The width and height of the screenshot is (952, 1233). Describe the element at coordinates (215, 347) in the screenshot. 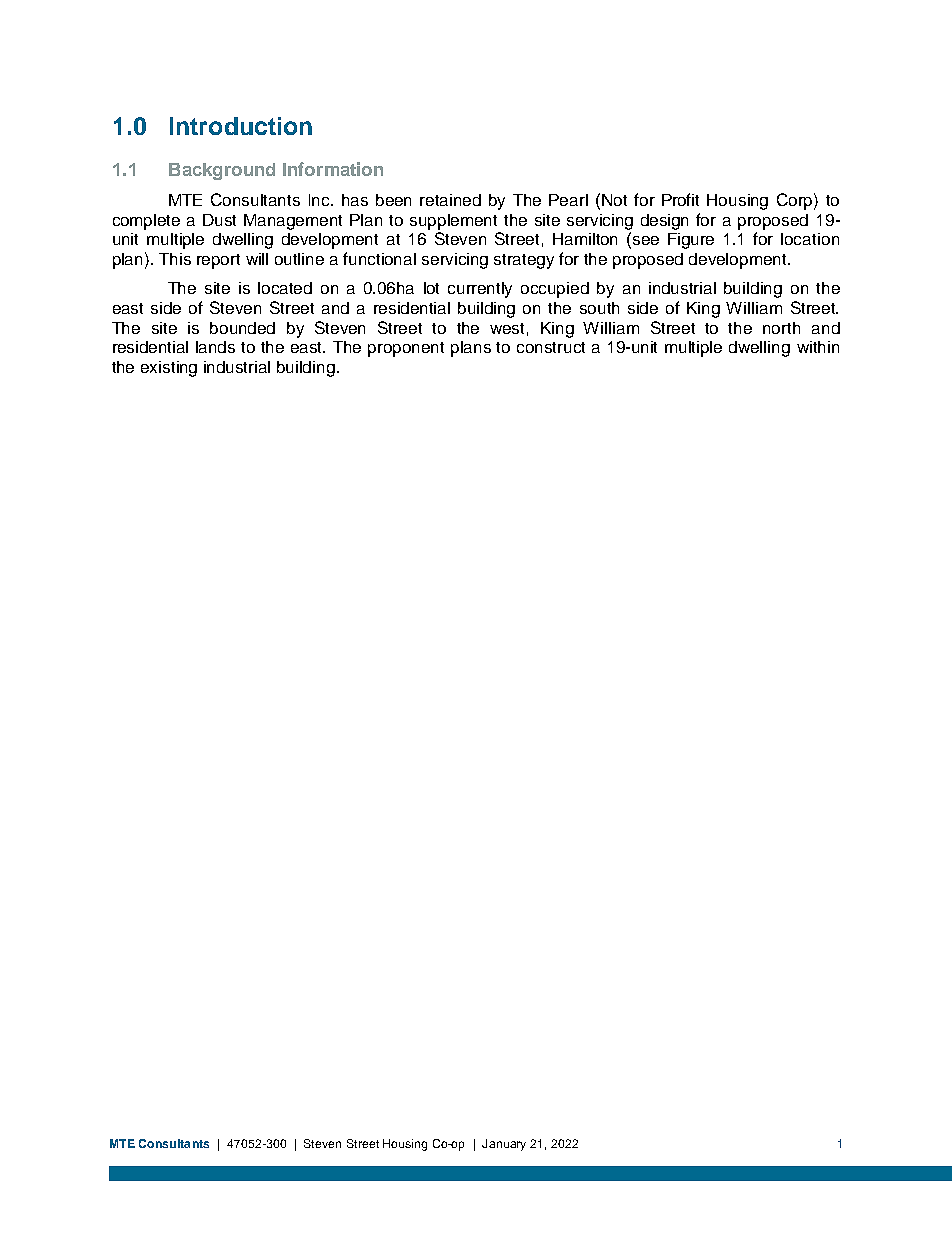

I see `lands` at that location.
